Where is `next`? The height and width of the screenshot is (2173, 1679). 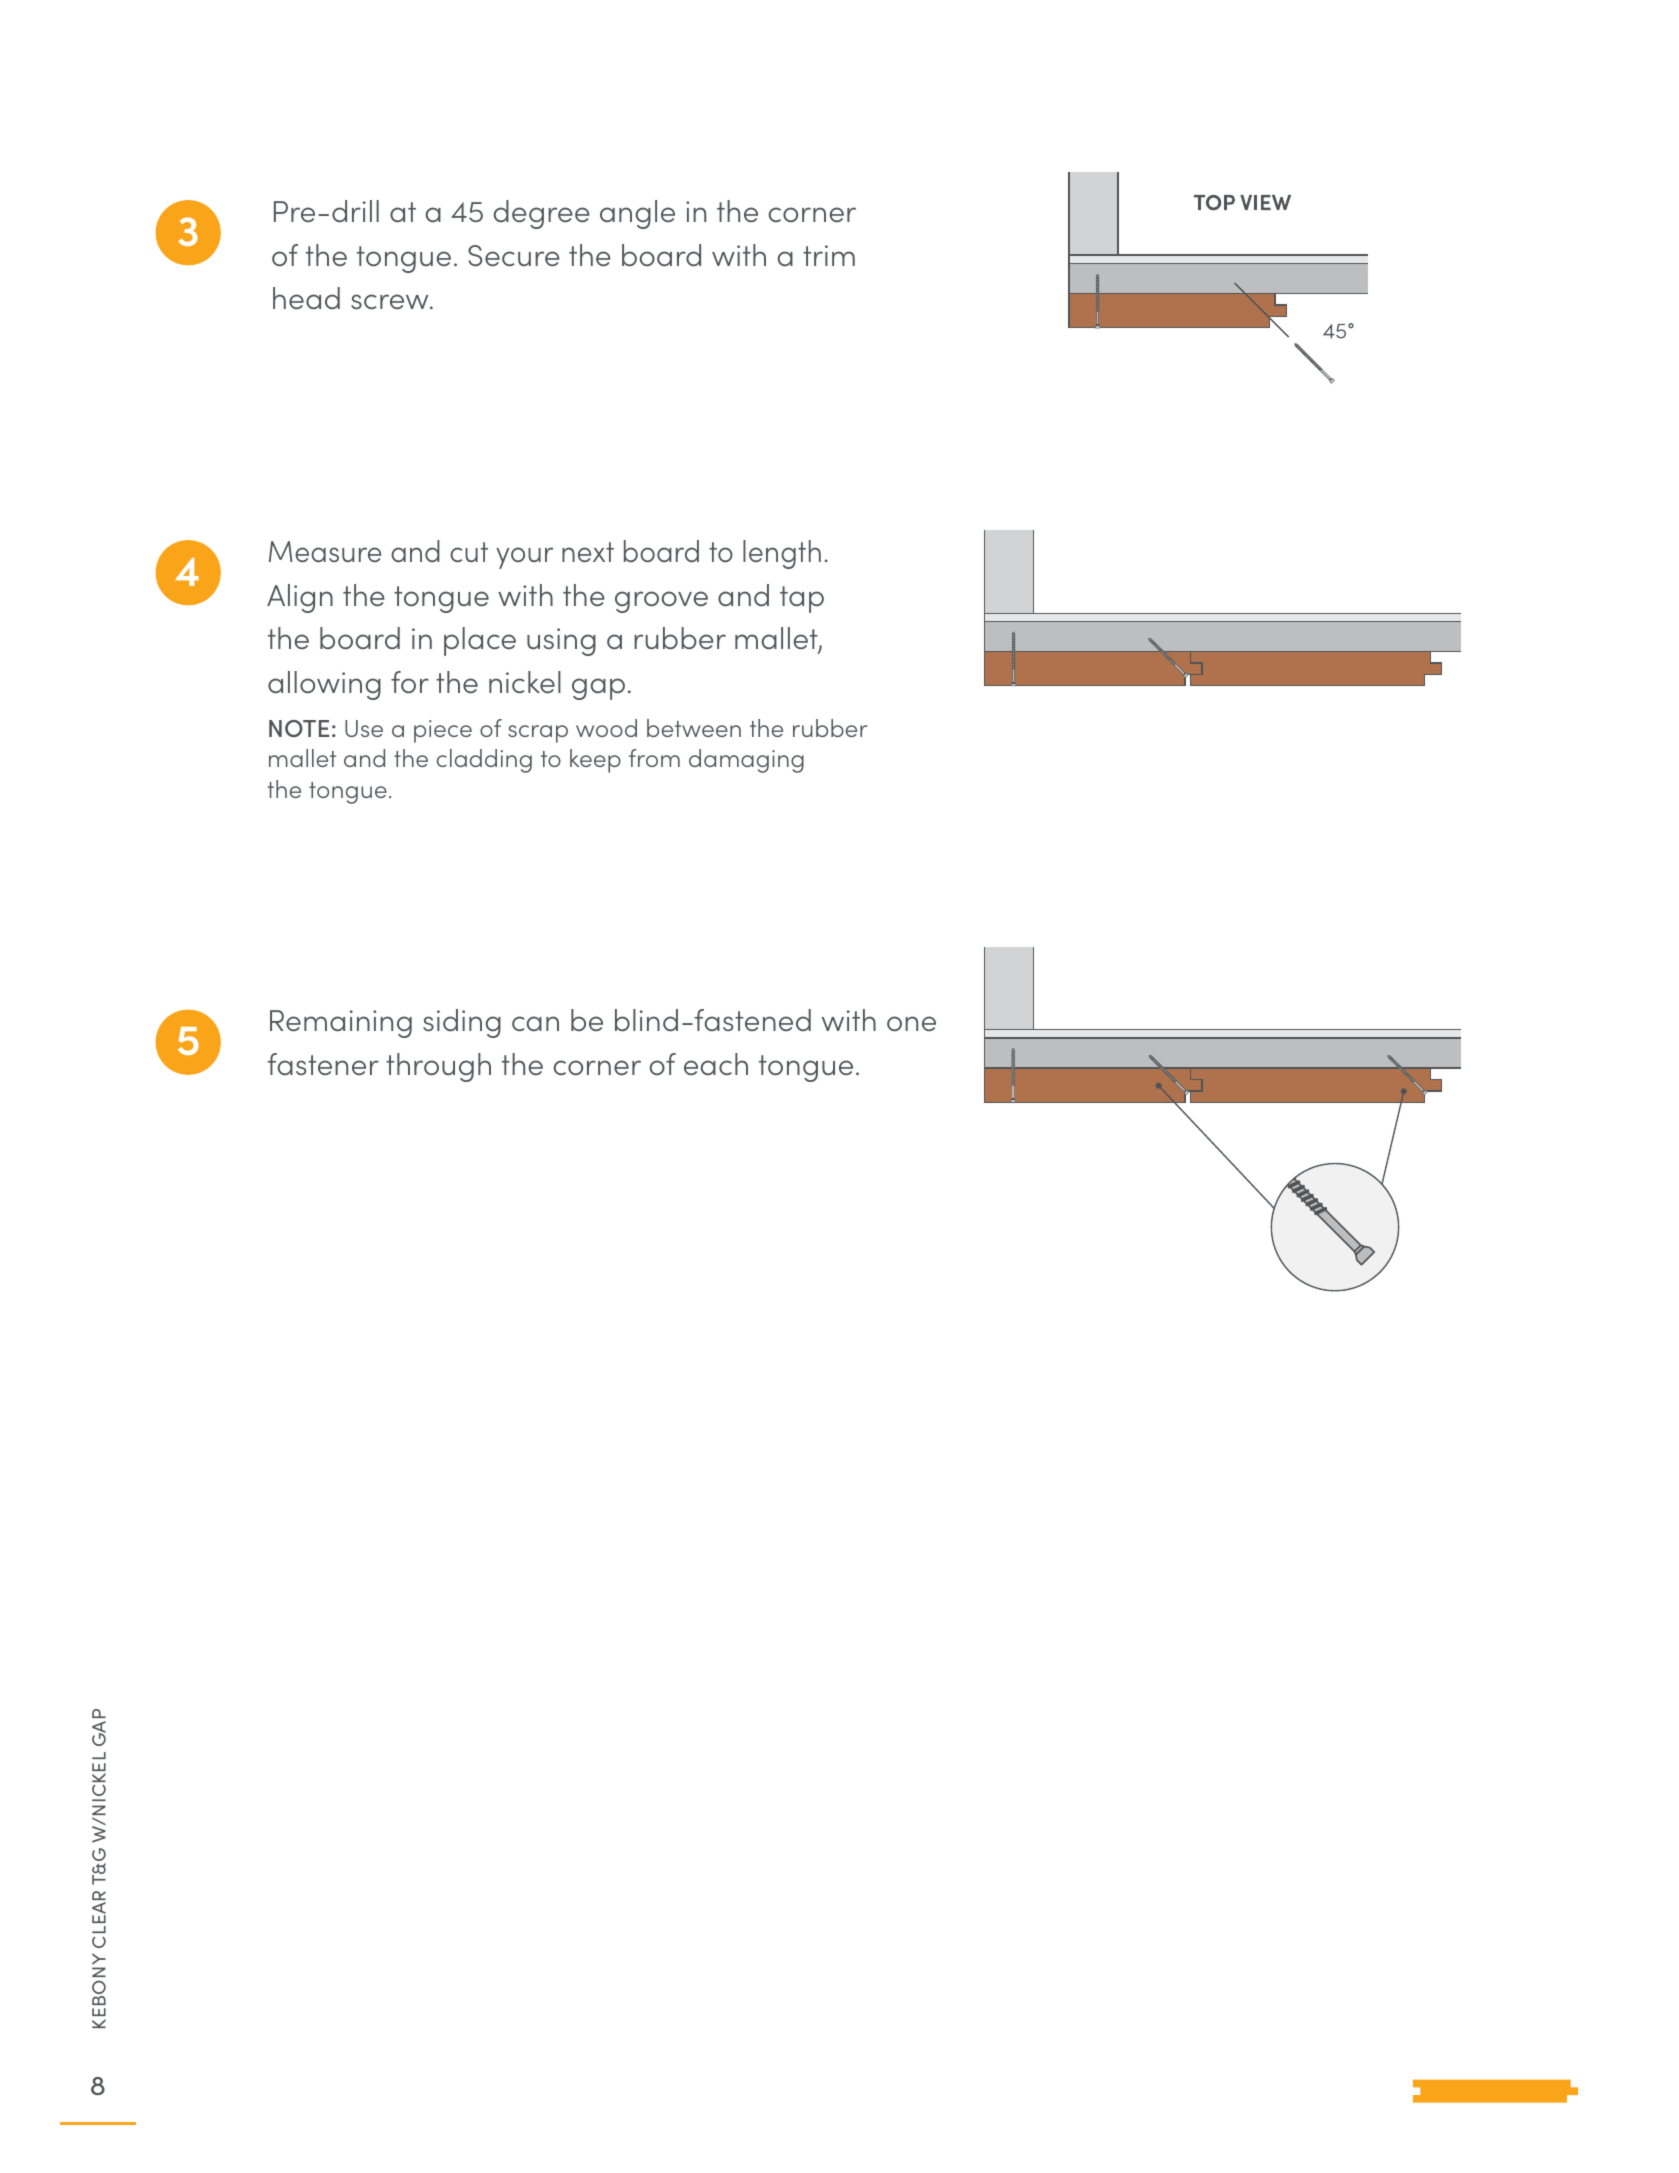 next is located at coordinates (588, 552).
